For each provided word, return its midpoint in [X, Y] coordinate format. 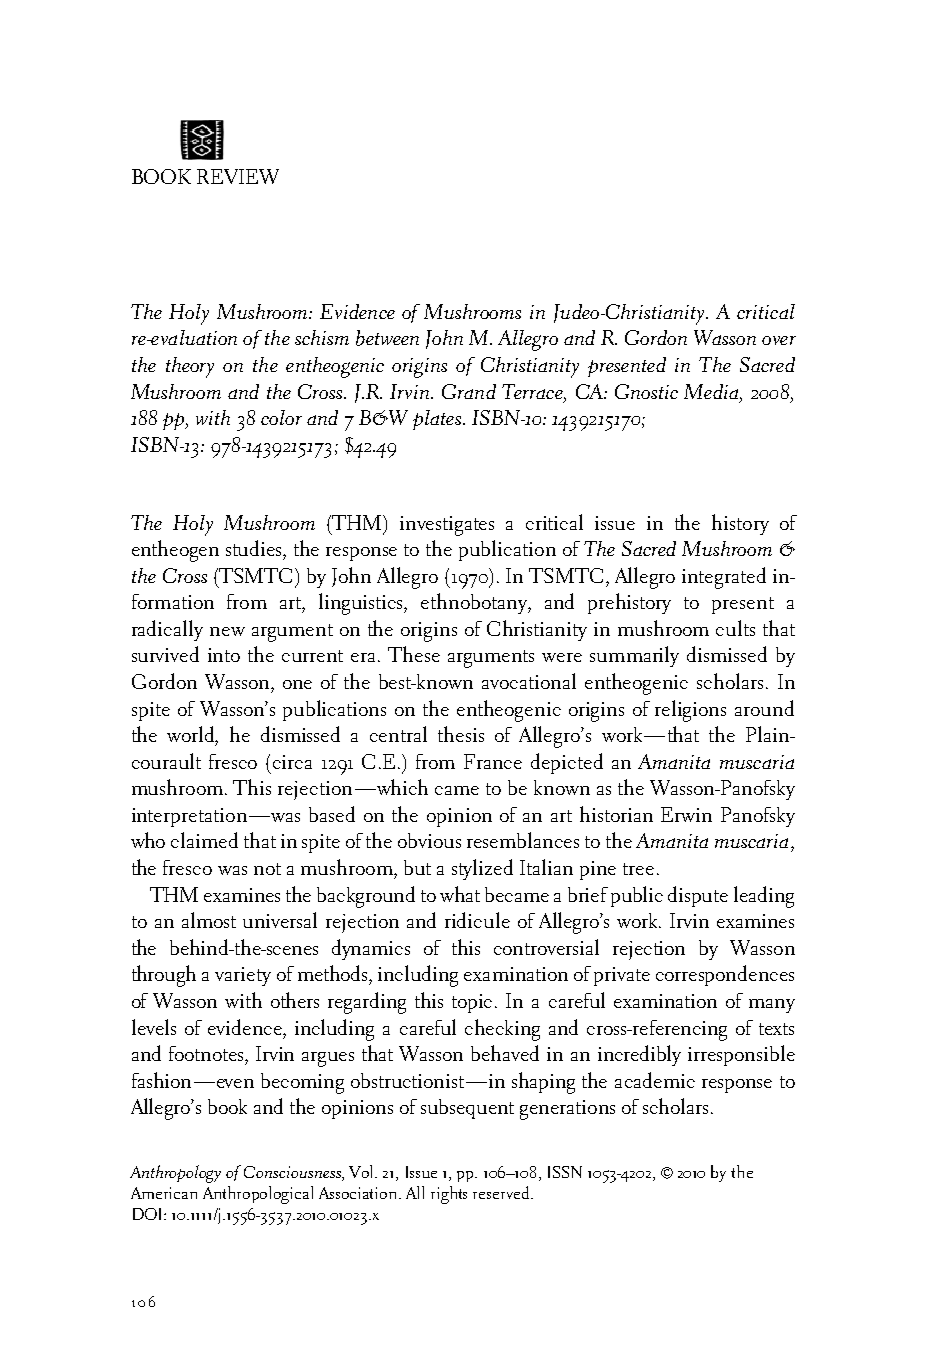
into [224, 655]
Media [712, 391]
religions [690, 711]
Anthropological [258, 1195]
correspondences [725, 975]
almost [209, 920]
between [387, 338]
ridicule [477, 920]
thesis [461, 734]
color [281, 417]
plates [437, 420]
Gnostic [646, 391]
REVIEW [238, 176]
